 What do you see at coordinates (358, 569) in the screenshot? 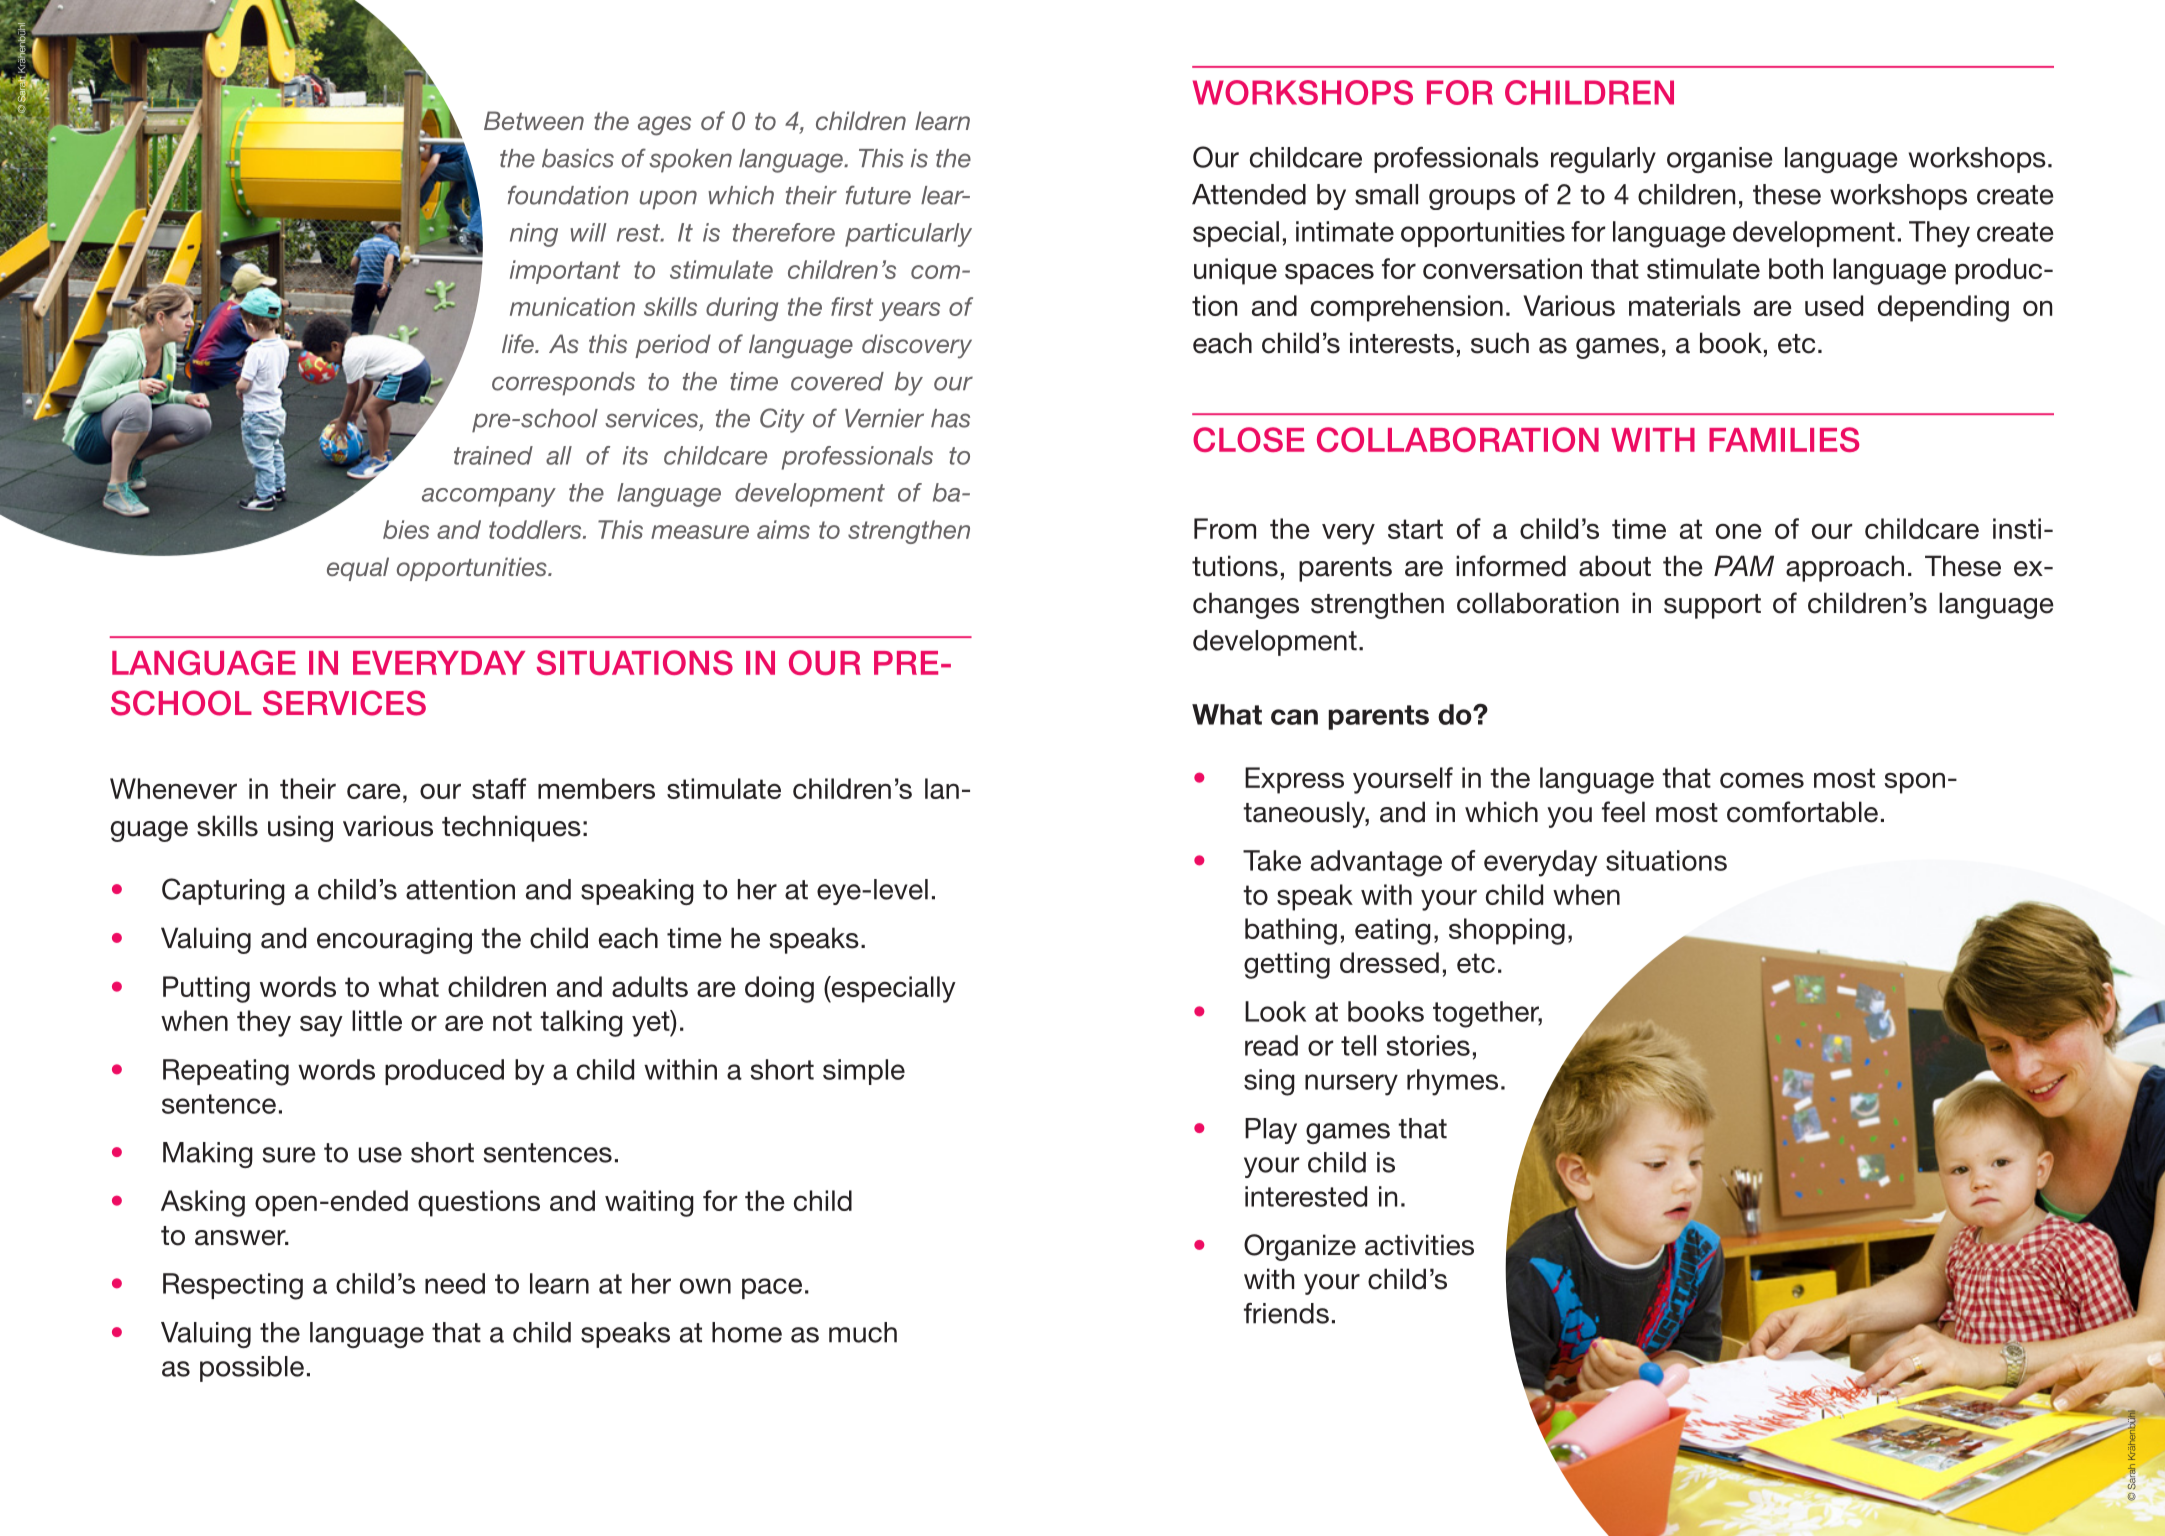
I see `equal` at bounding box center [358, 569].
